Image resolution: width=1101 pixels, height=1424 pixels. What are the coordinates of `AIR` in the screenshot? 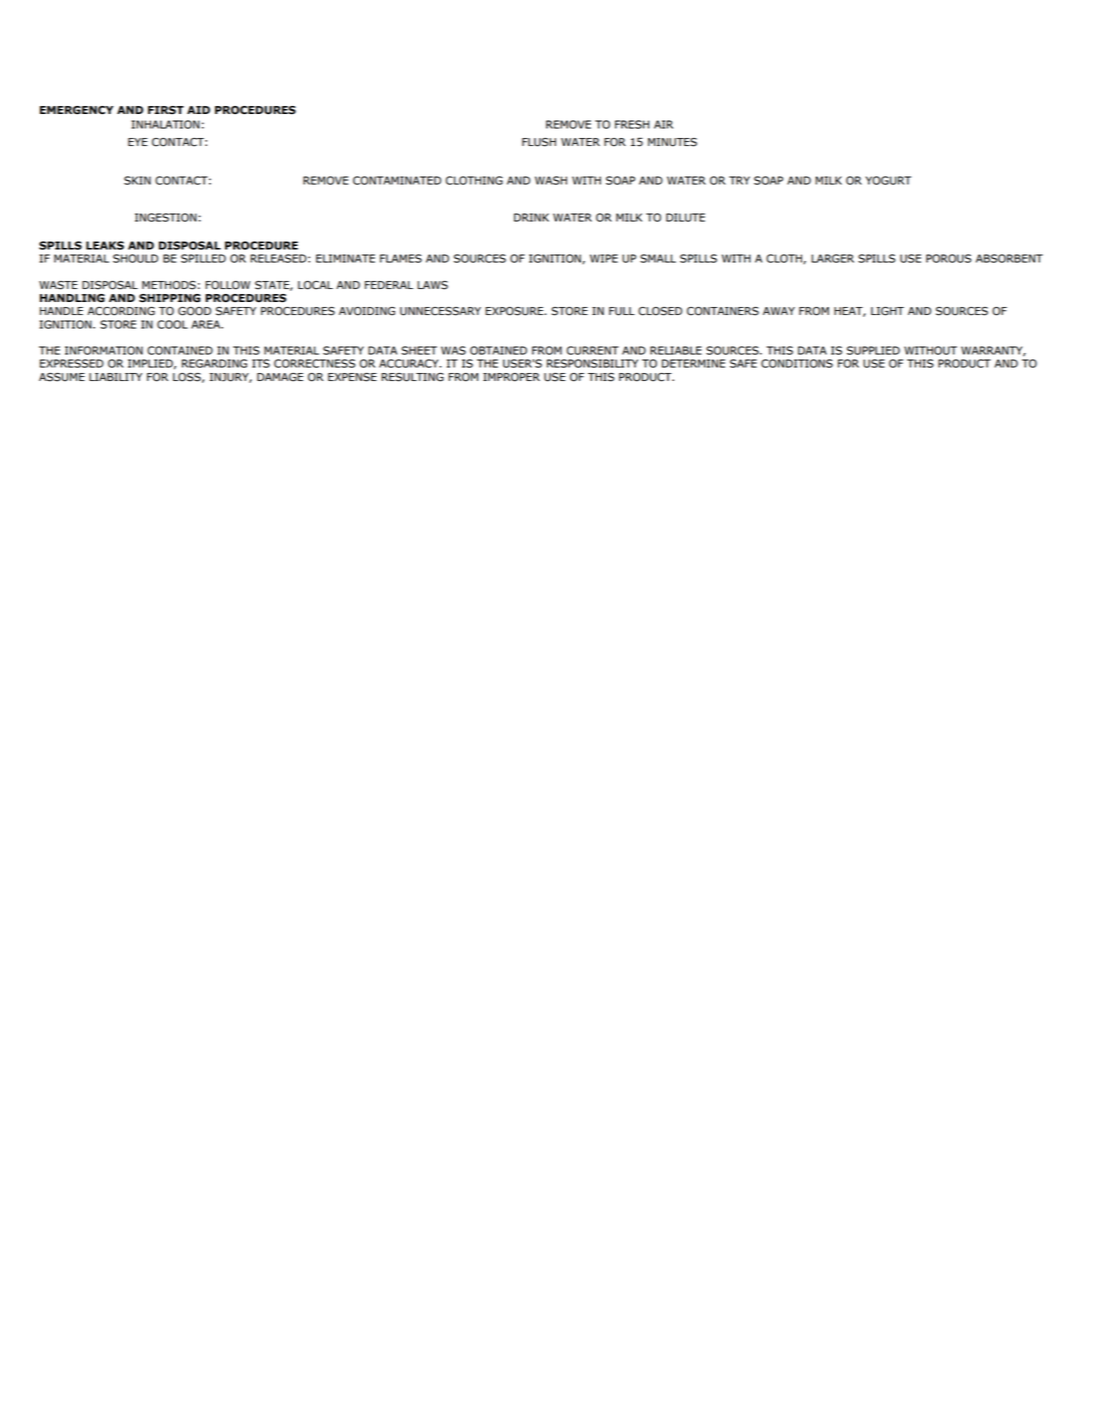 It's located at (663, 124).
